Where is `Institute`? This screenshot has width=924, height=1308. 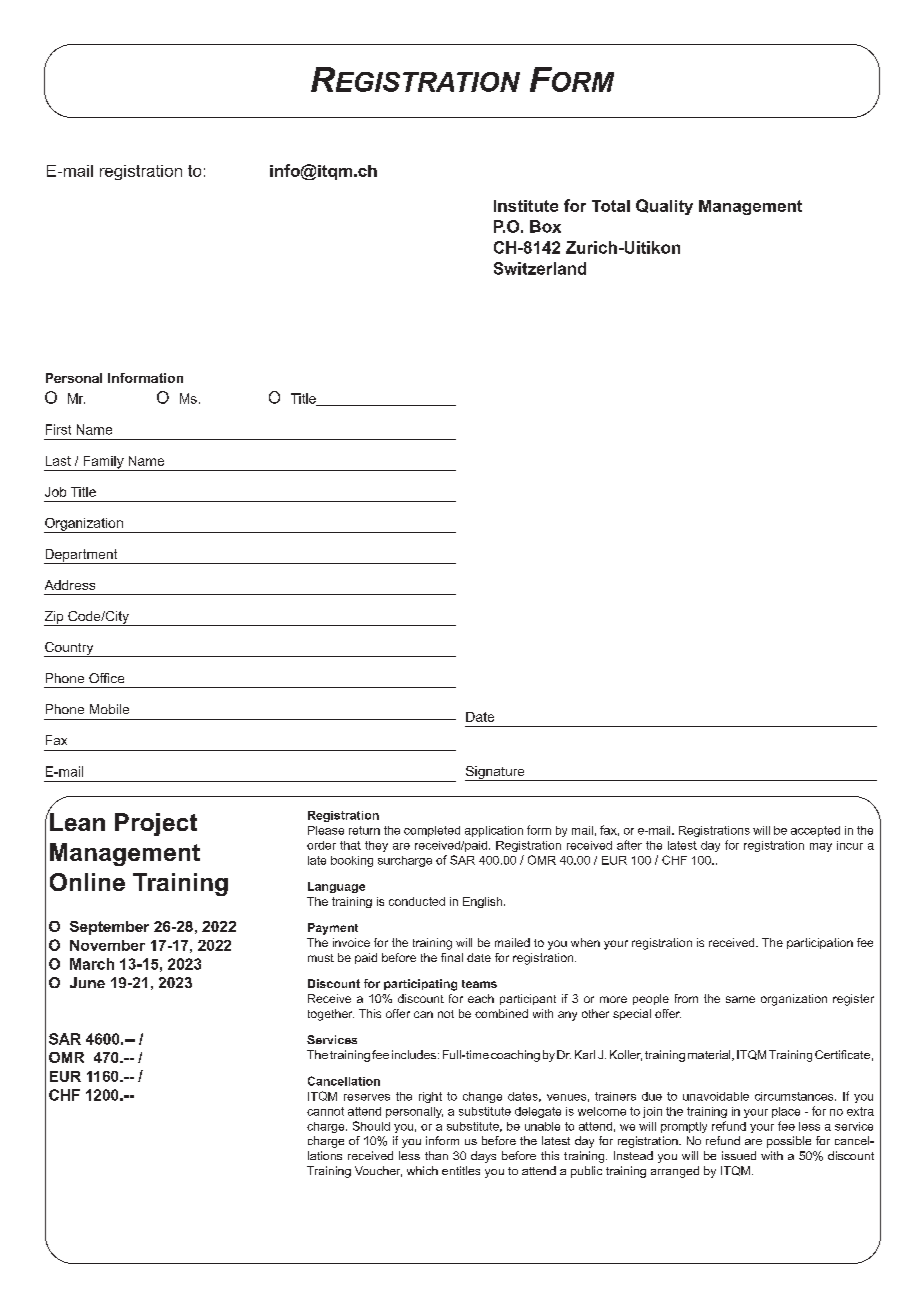 Institute is located at coordinates (526, 206).
